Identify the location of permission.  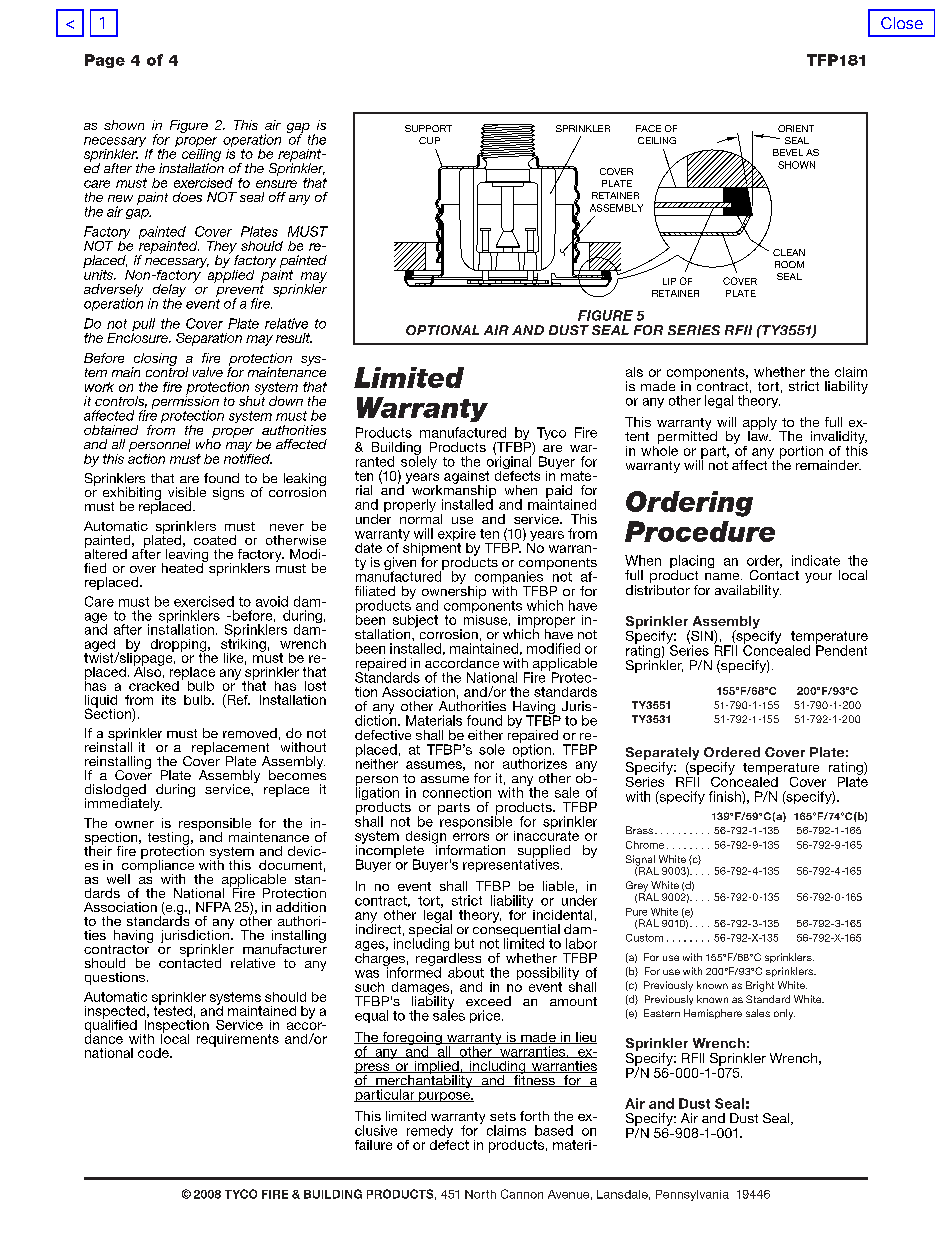
(185, 402).
